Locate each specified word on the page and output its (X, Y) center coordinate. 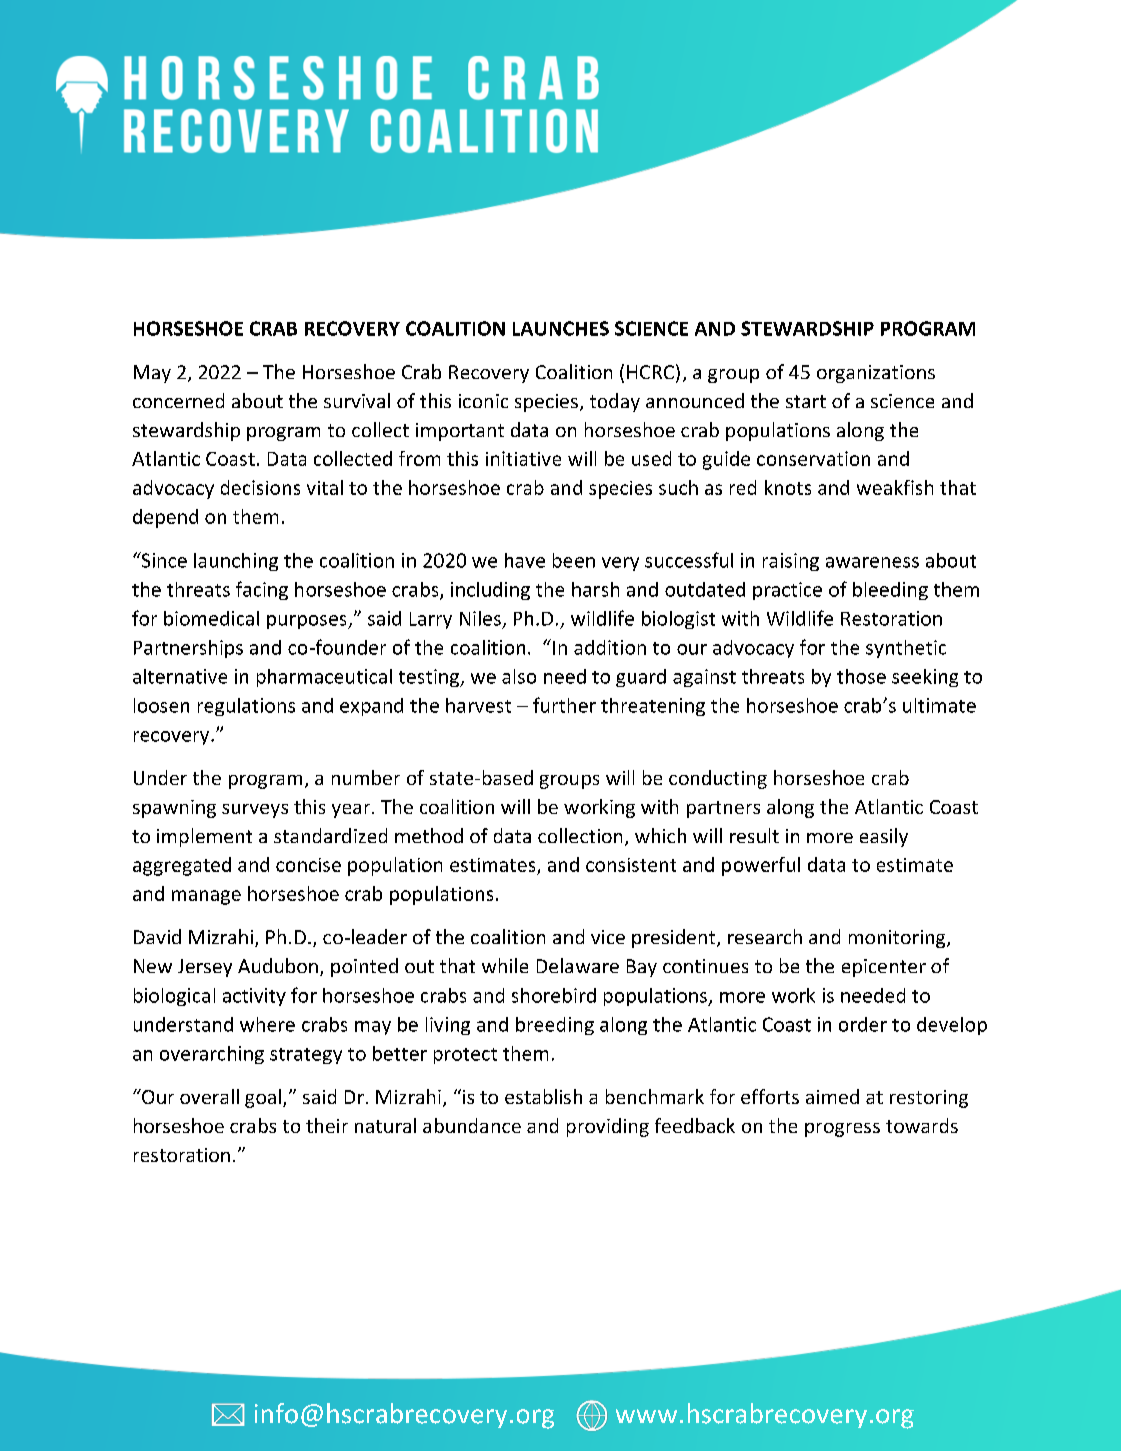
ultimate (939, 705)
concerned (178, 400)
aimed (832, 1096)
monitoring (898, 939)
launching (236, 562)
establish (543, 1096)
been (574, 560)
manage (206, 897)
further (564, 705)
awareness (872, 562)
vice (608, 937)
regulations (246, 707)
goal (264, 1098)
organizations (876, 374)
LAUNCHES (561, 328)
